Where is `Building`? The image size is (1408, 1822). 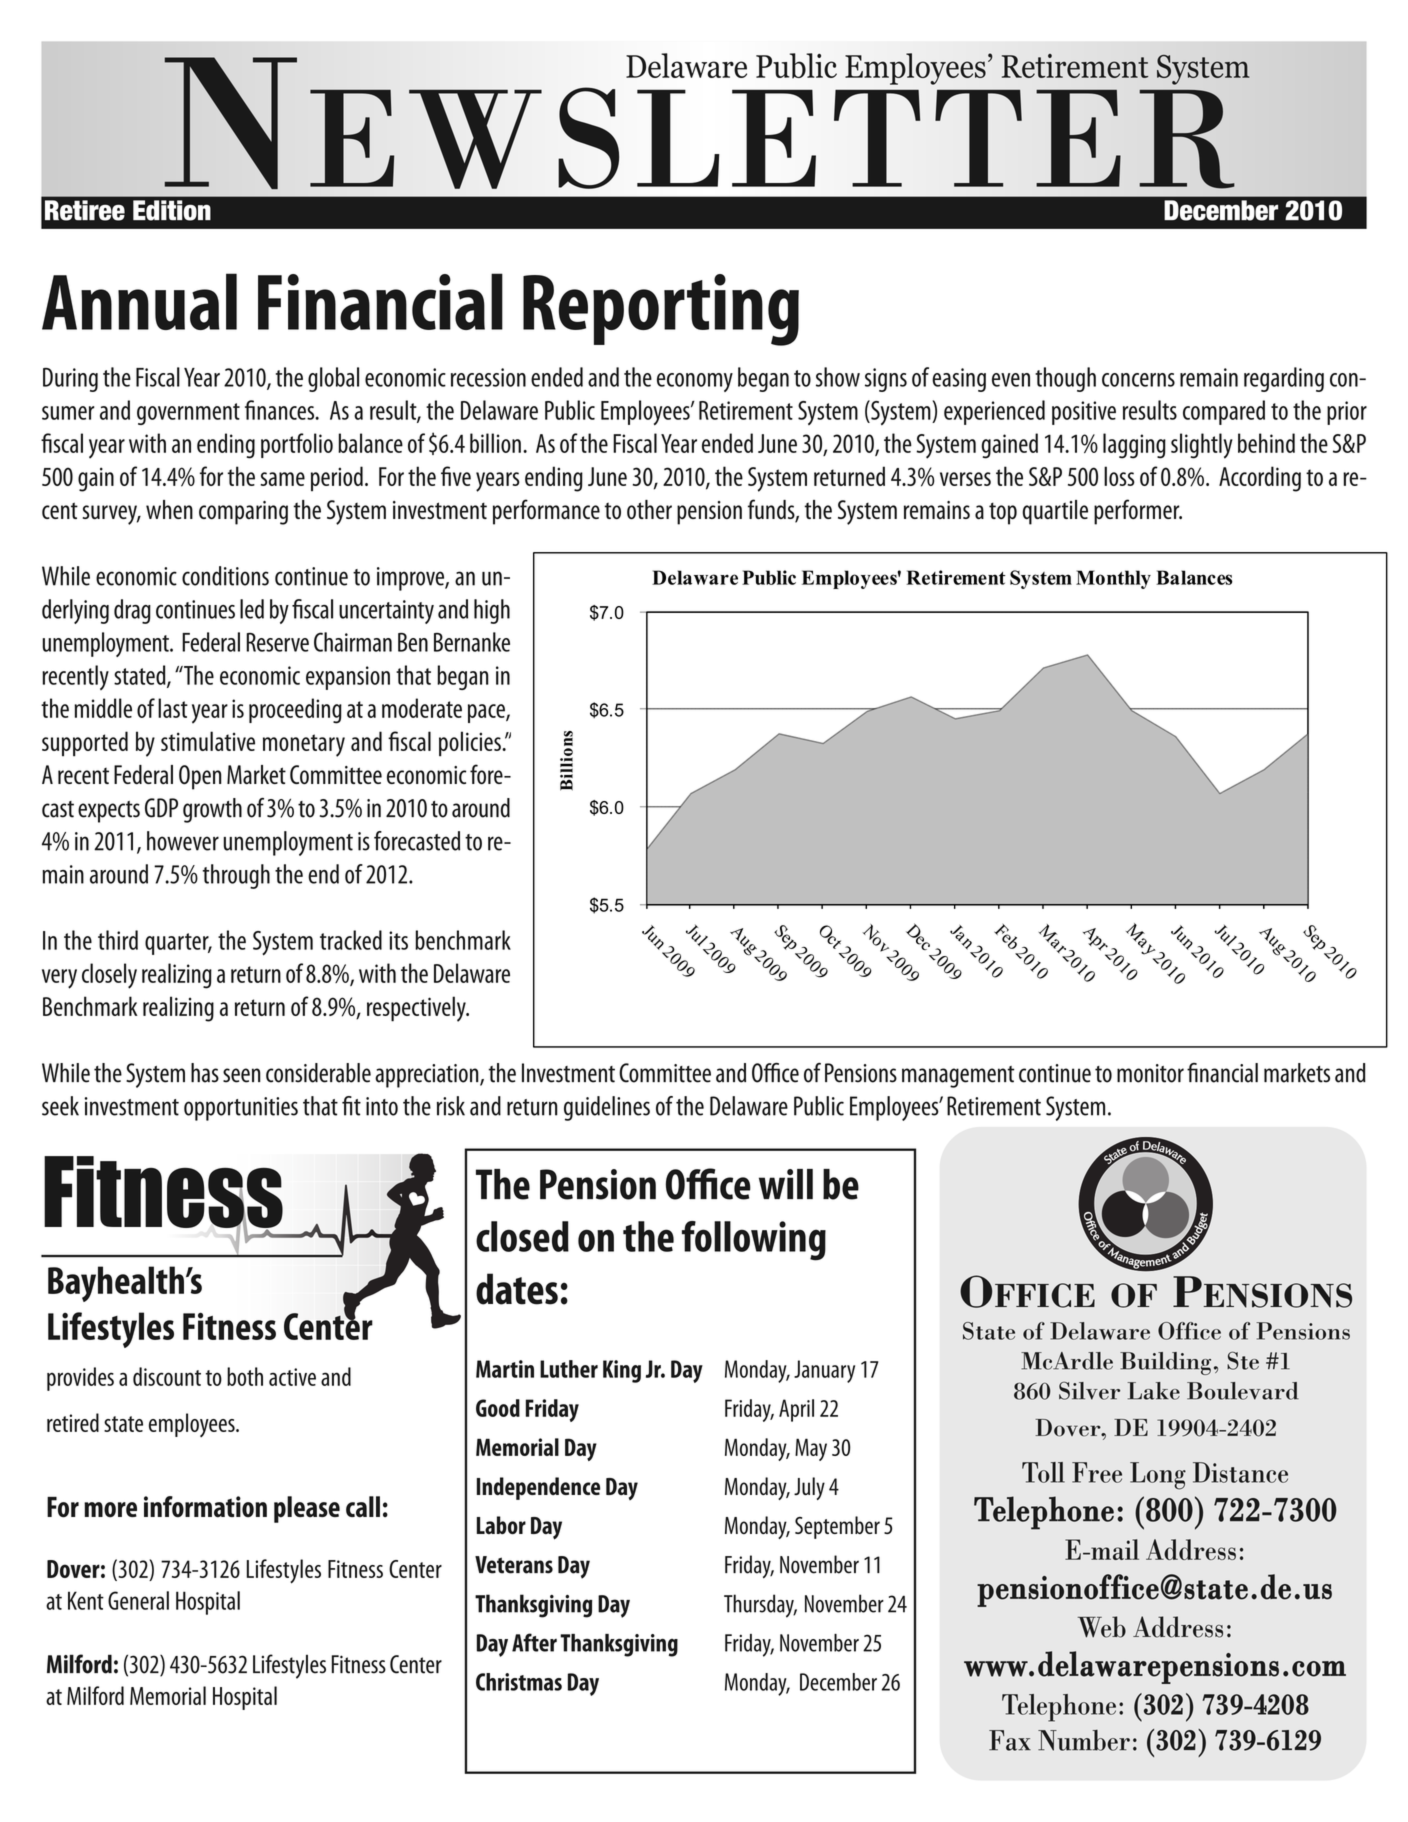
Building is located at coordinates (1165, 1363).
